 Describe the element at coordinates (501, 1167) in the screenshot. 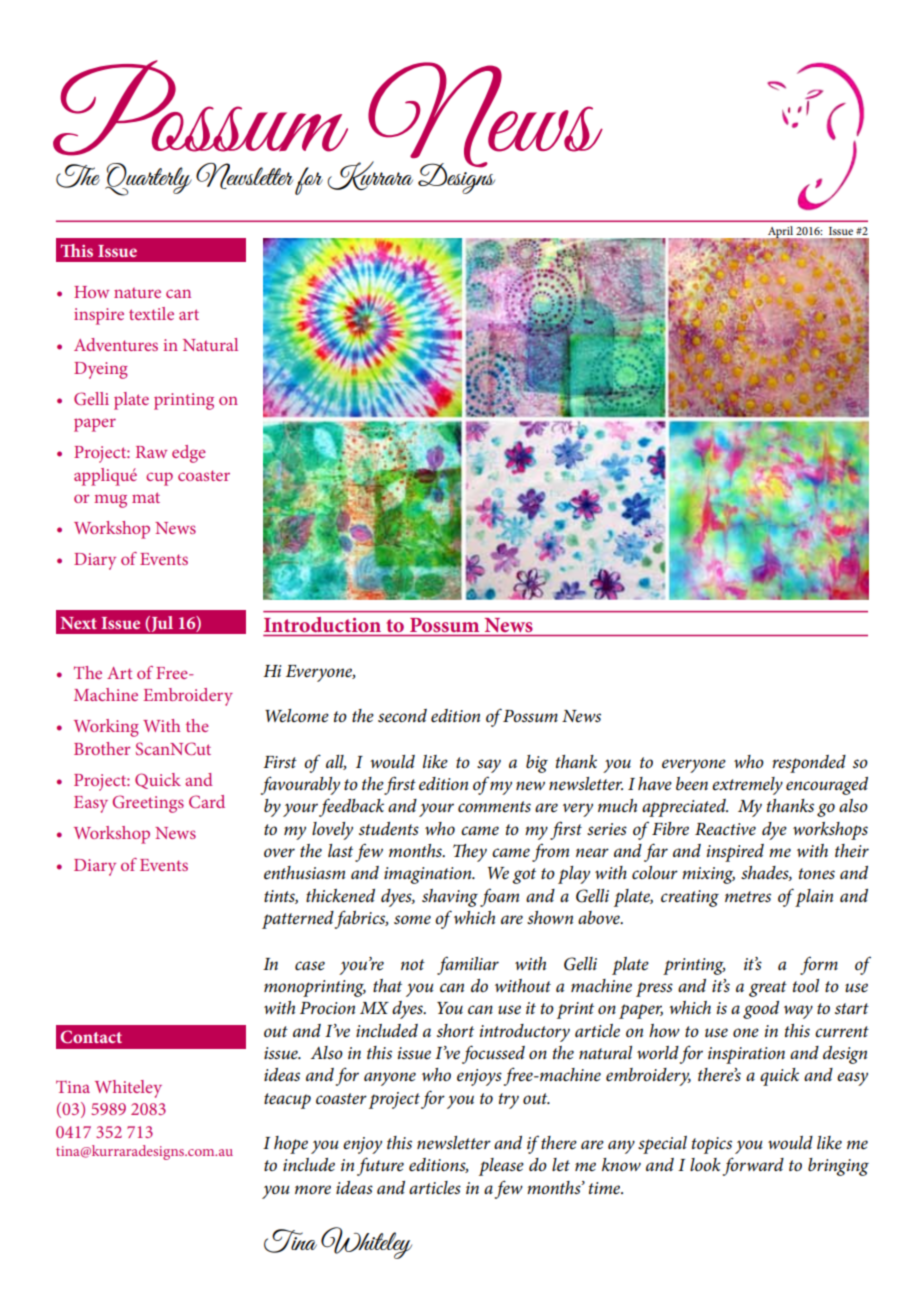

I see `please` at that location.
